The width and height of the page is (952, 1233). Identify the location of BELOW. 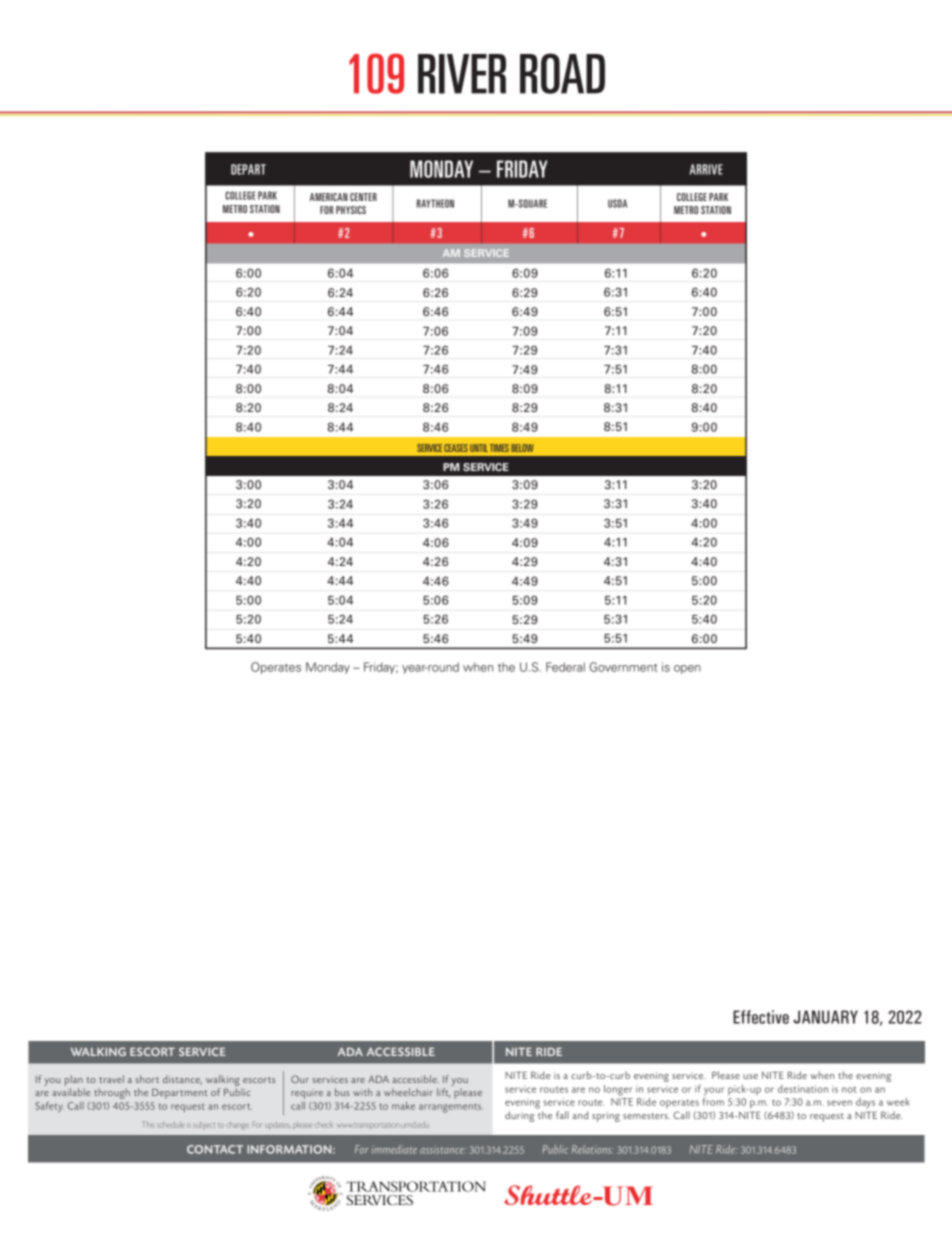
(522, 448).
